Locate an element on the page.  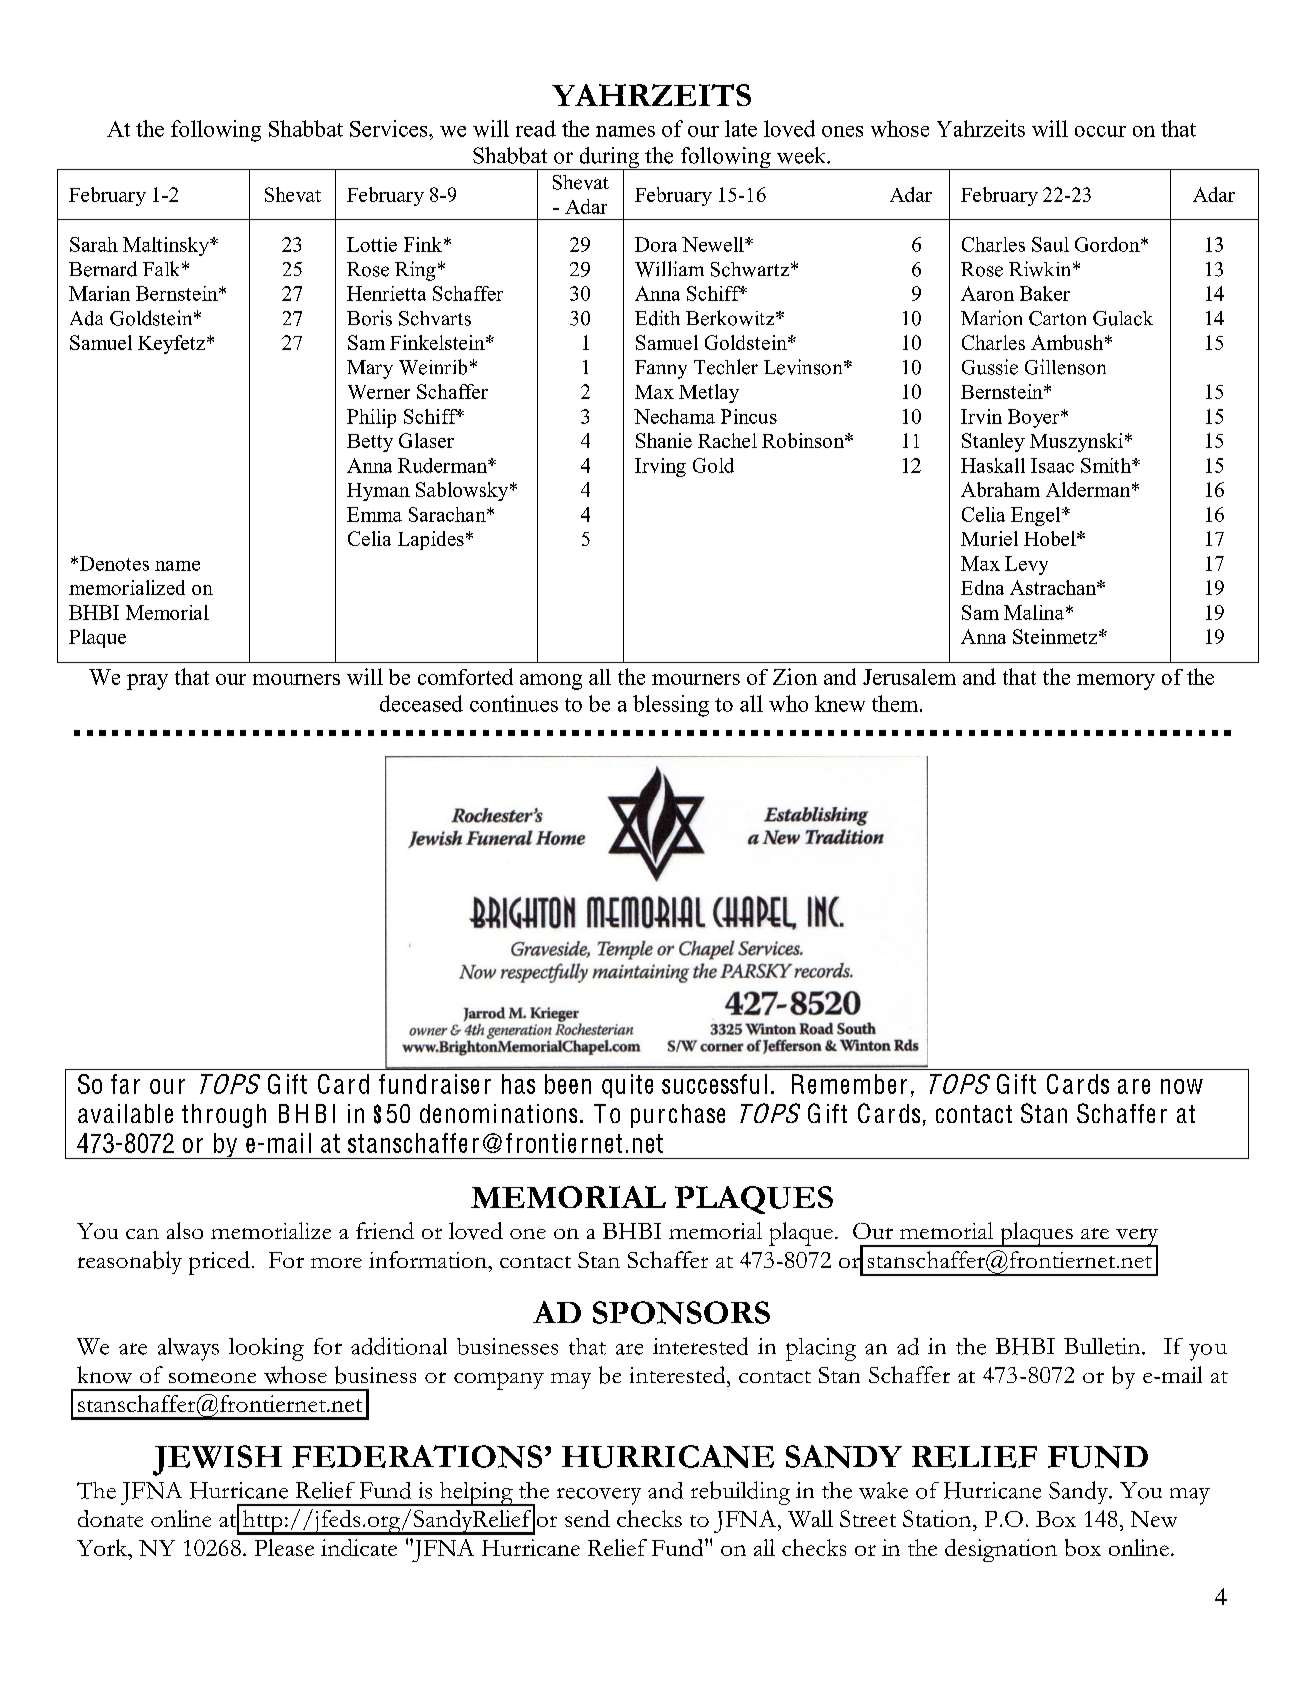
Plaque is located at coordinates (97, 638).
